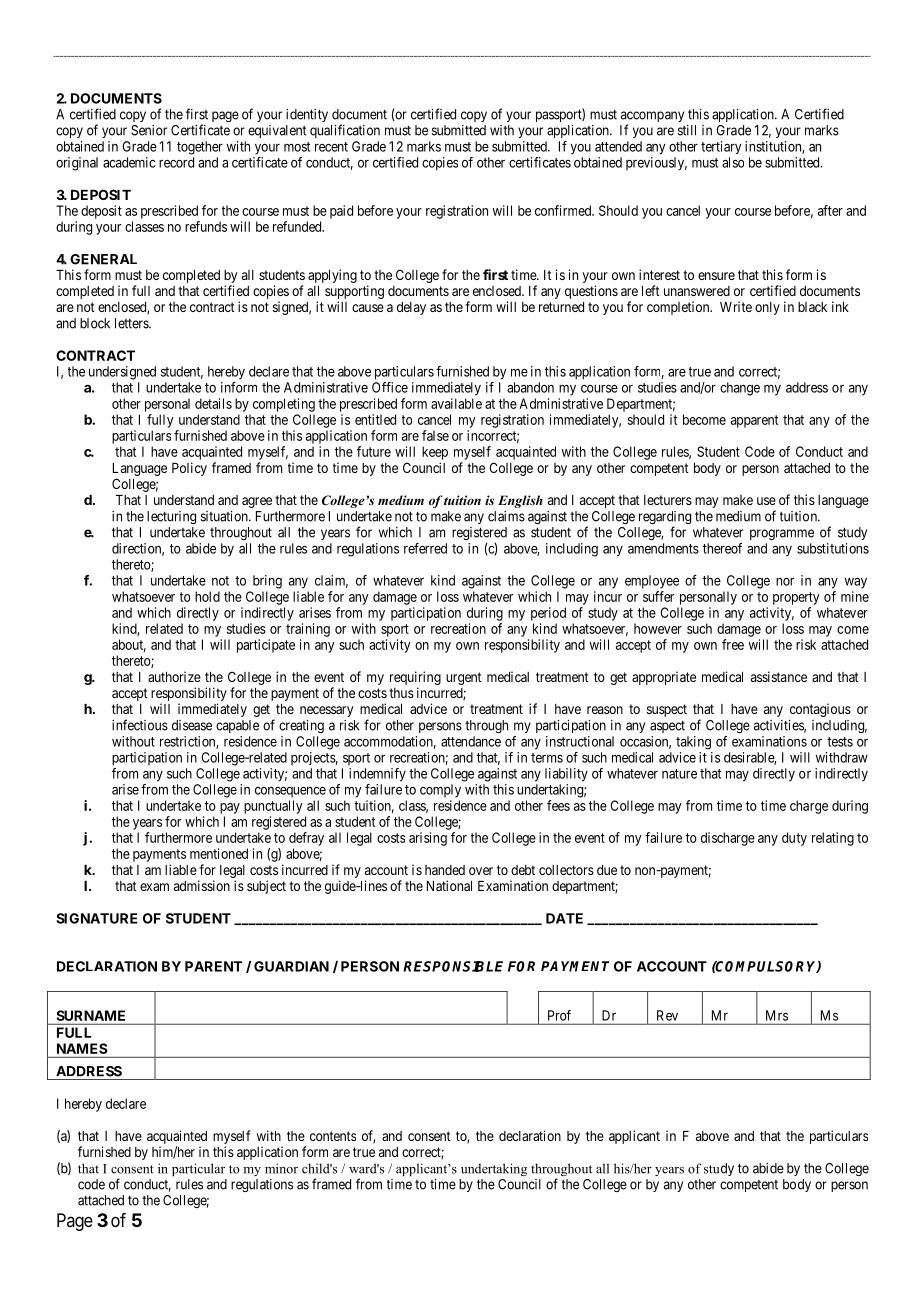 Image resolution: width=924 pixels, height=1308 pixels. I want to click on qualification, so click(345, 131).
